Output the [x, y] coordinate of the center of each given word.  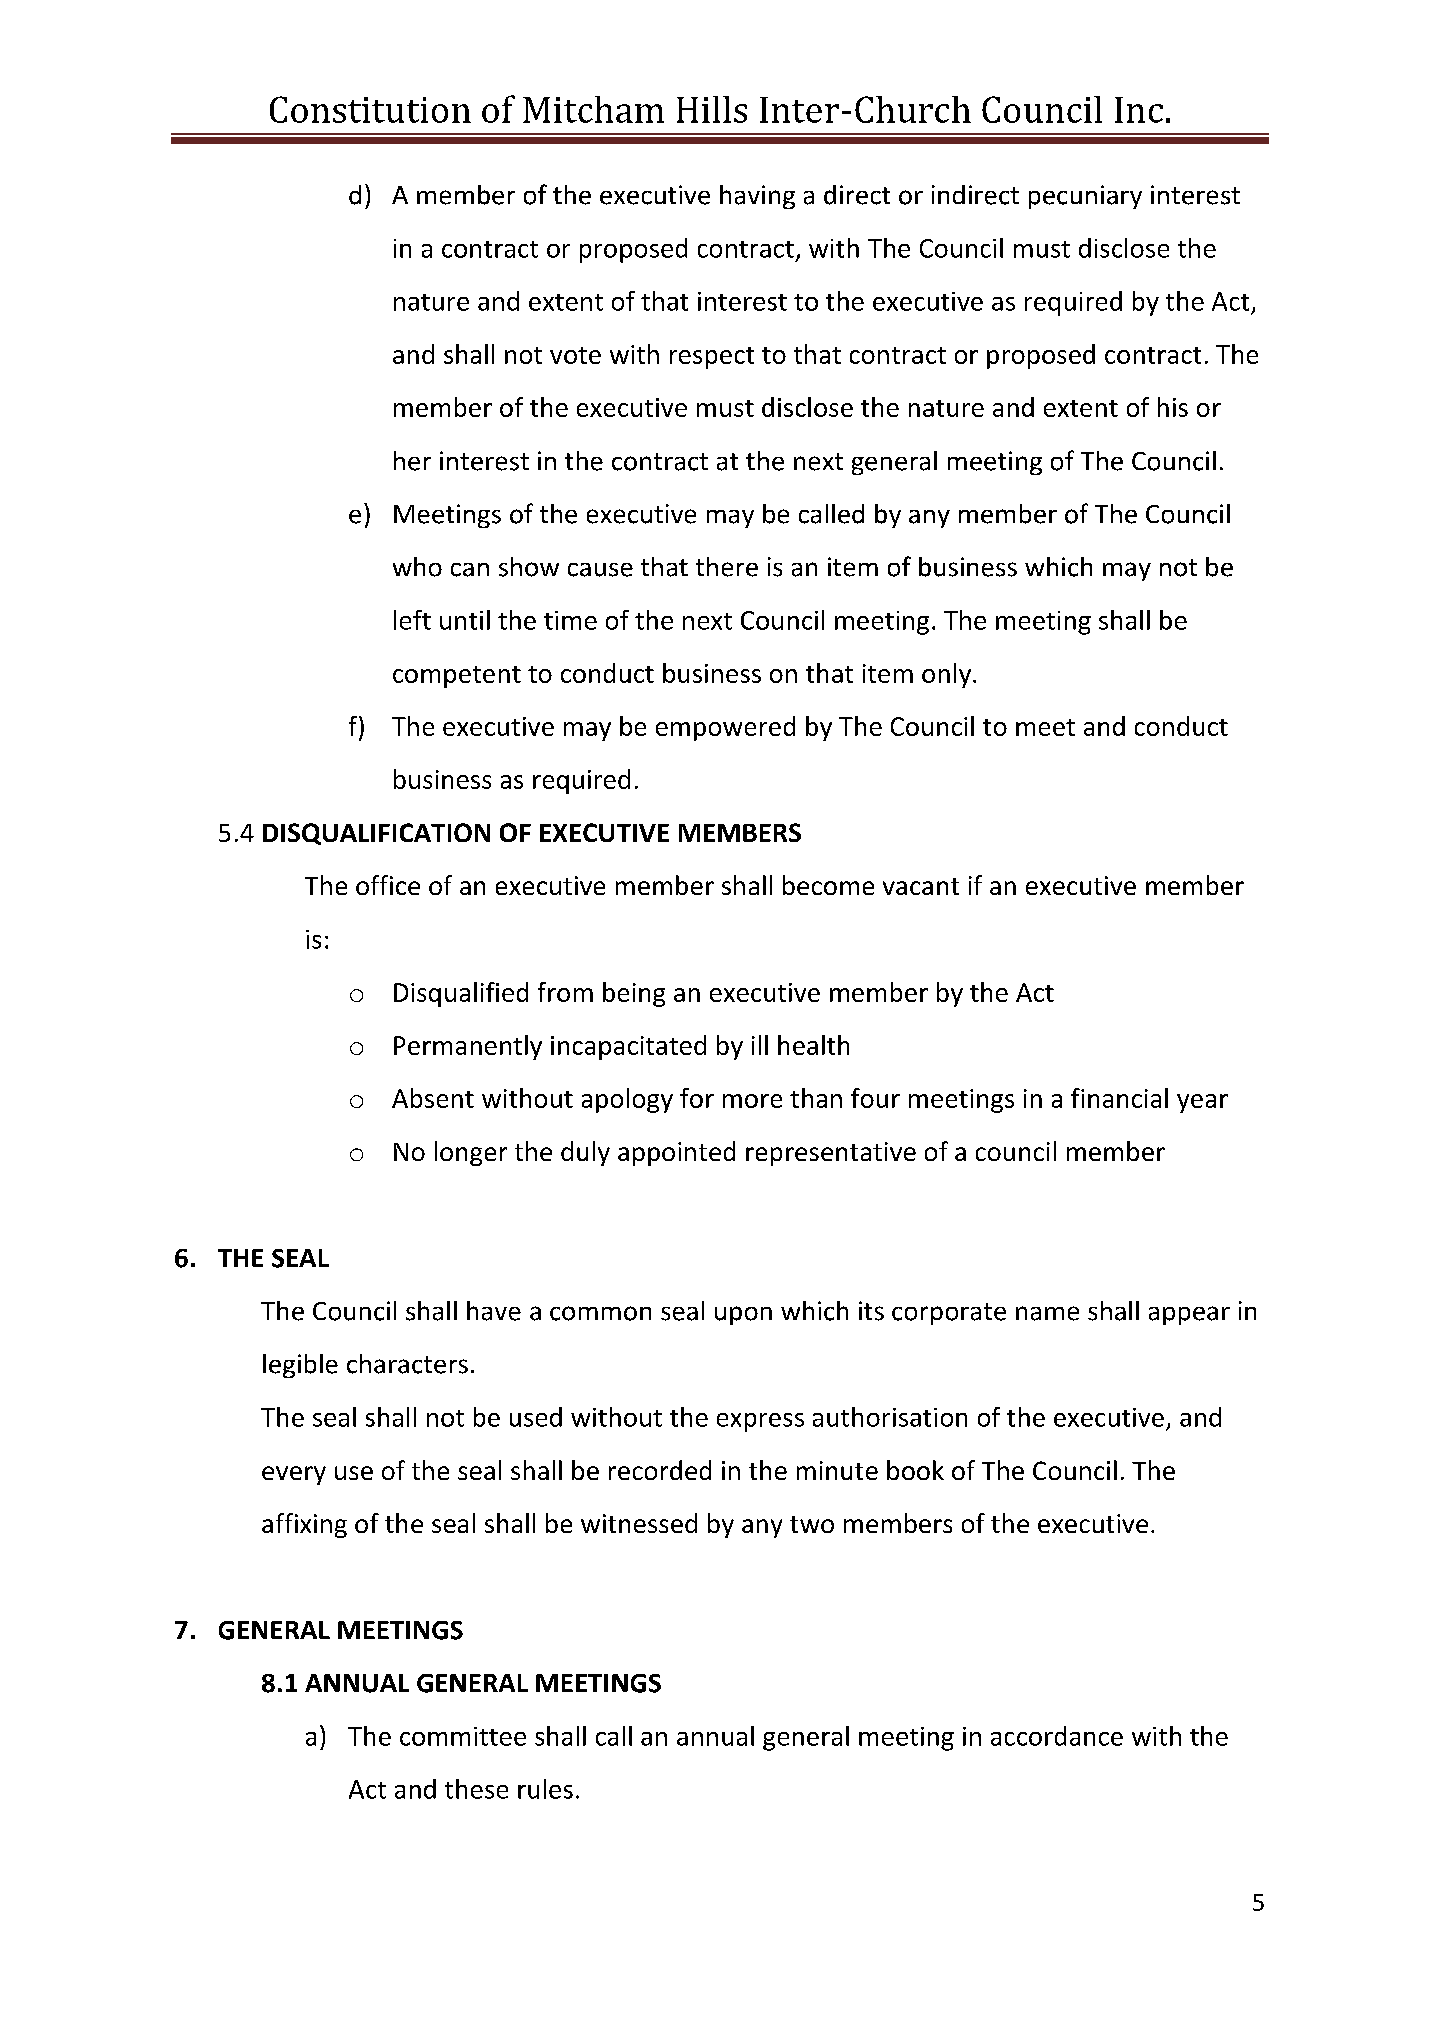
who [417, 567]
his [1173, 407]
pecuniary [1085, 197]
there [727, 567]
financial [1119, 1098]
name [1047, 1313]
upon [743, 1315]
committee [463, 1736]
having [757, 197]
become [828, 885]
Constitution [370, 109]
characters [407, 1364]
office [388, 885]
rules [545, 1789]
